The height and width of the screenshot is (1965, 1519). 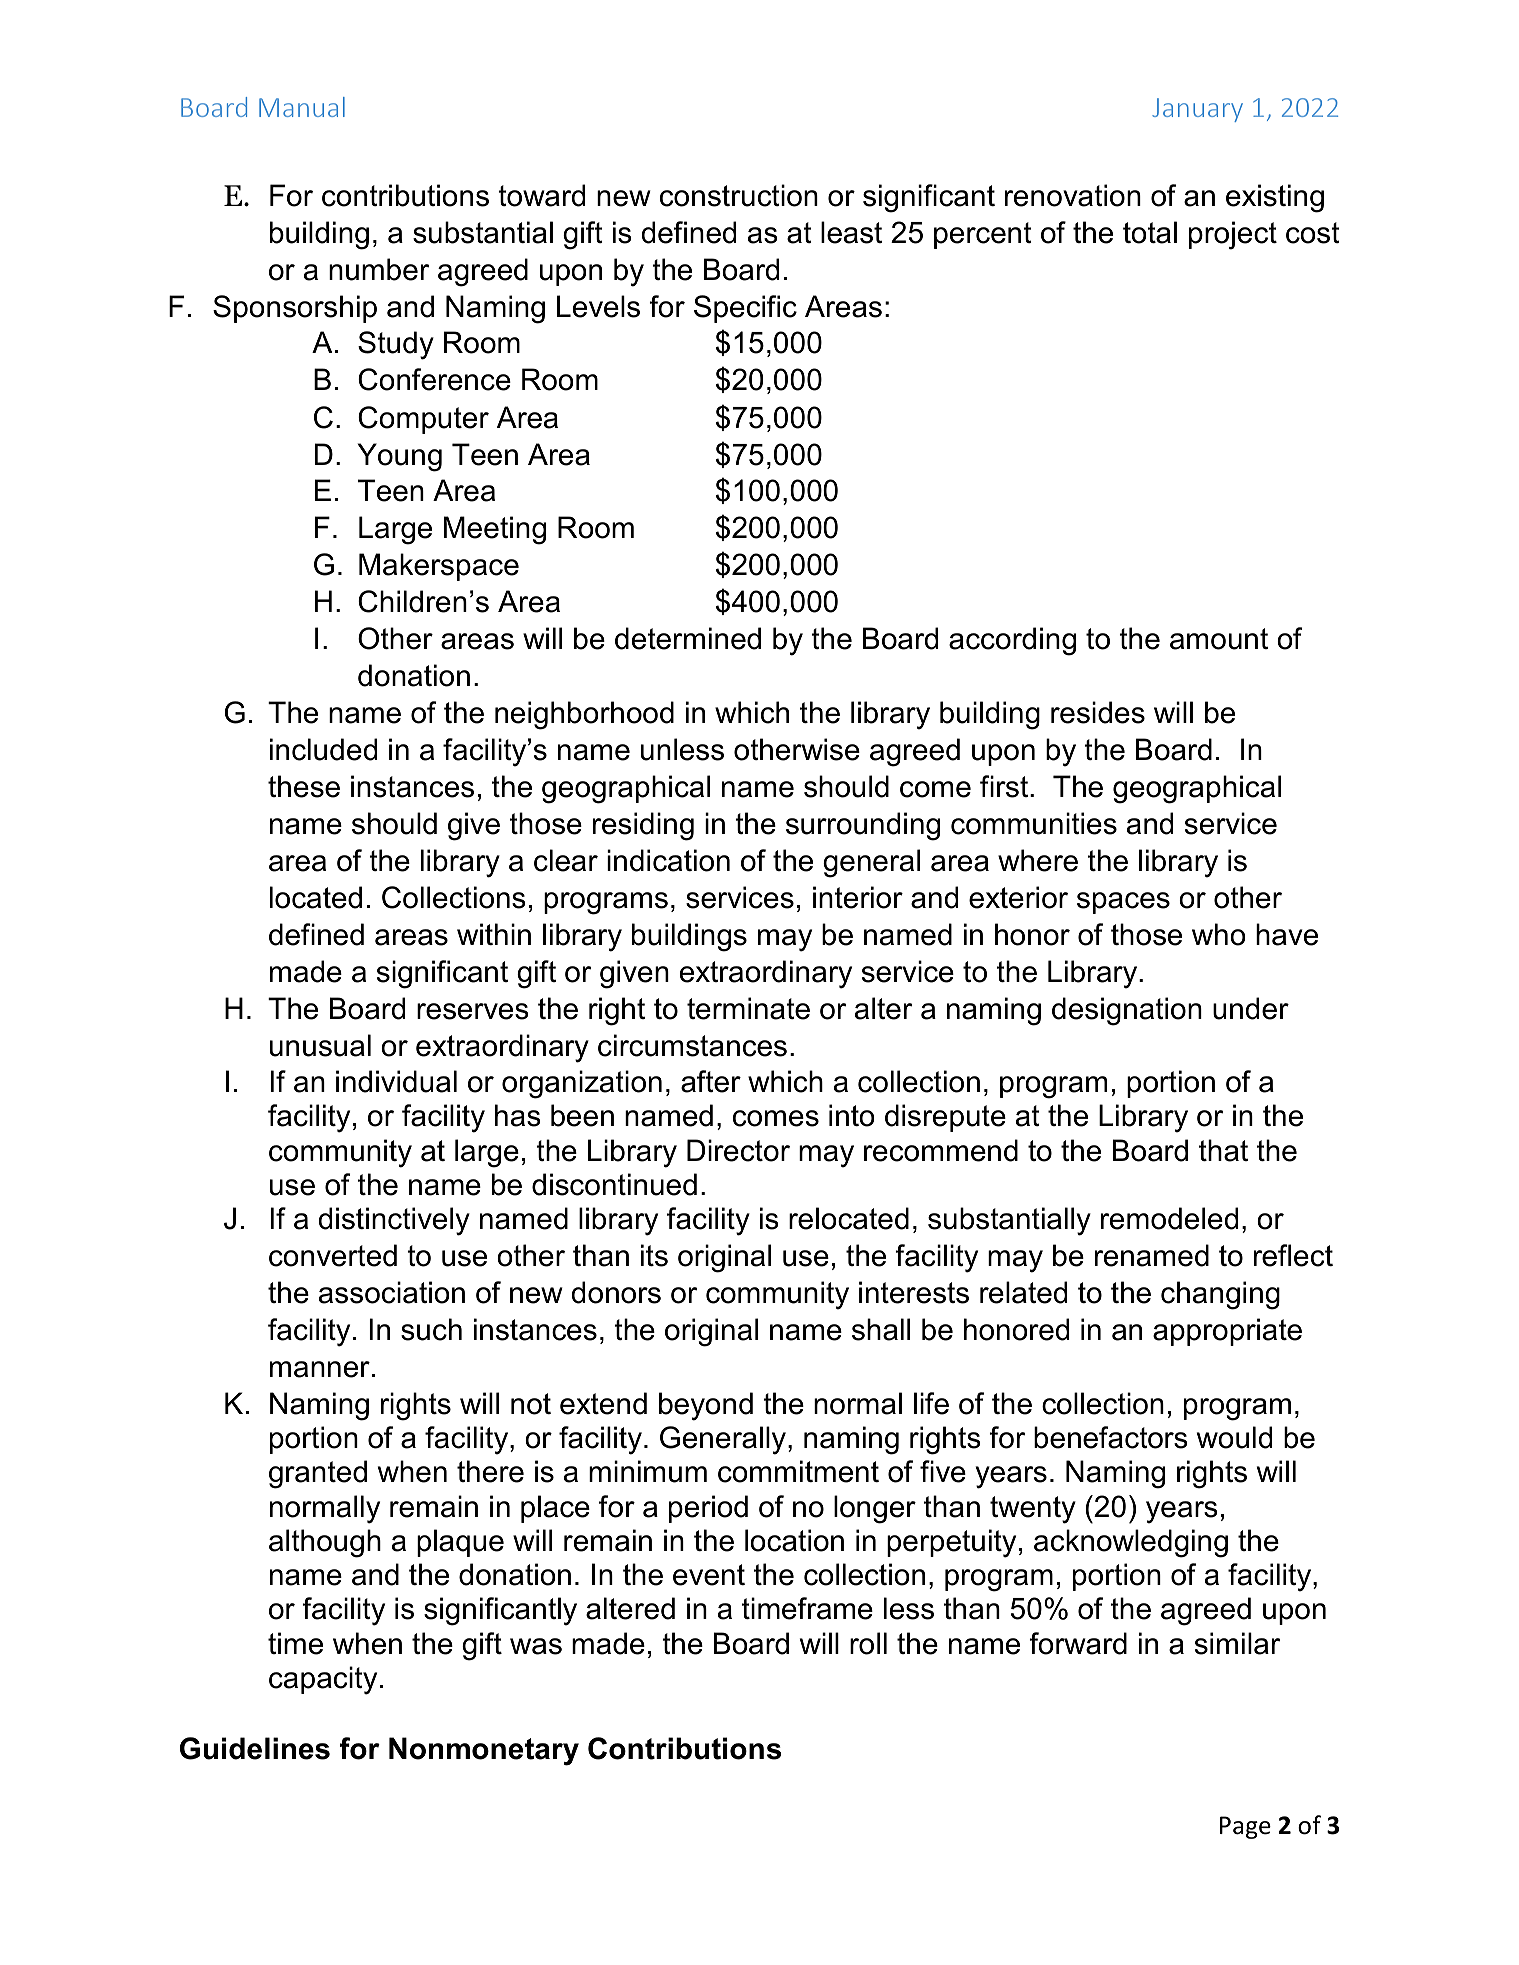 I want to click on Nonmonetary, so click(x=484, y=1751).
